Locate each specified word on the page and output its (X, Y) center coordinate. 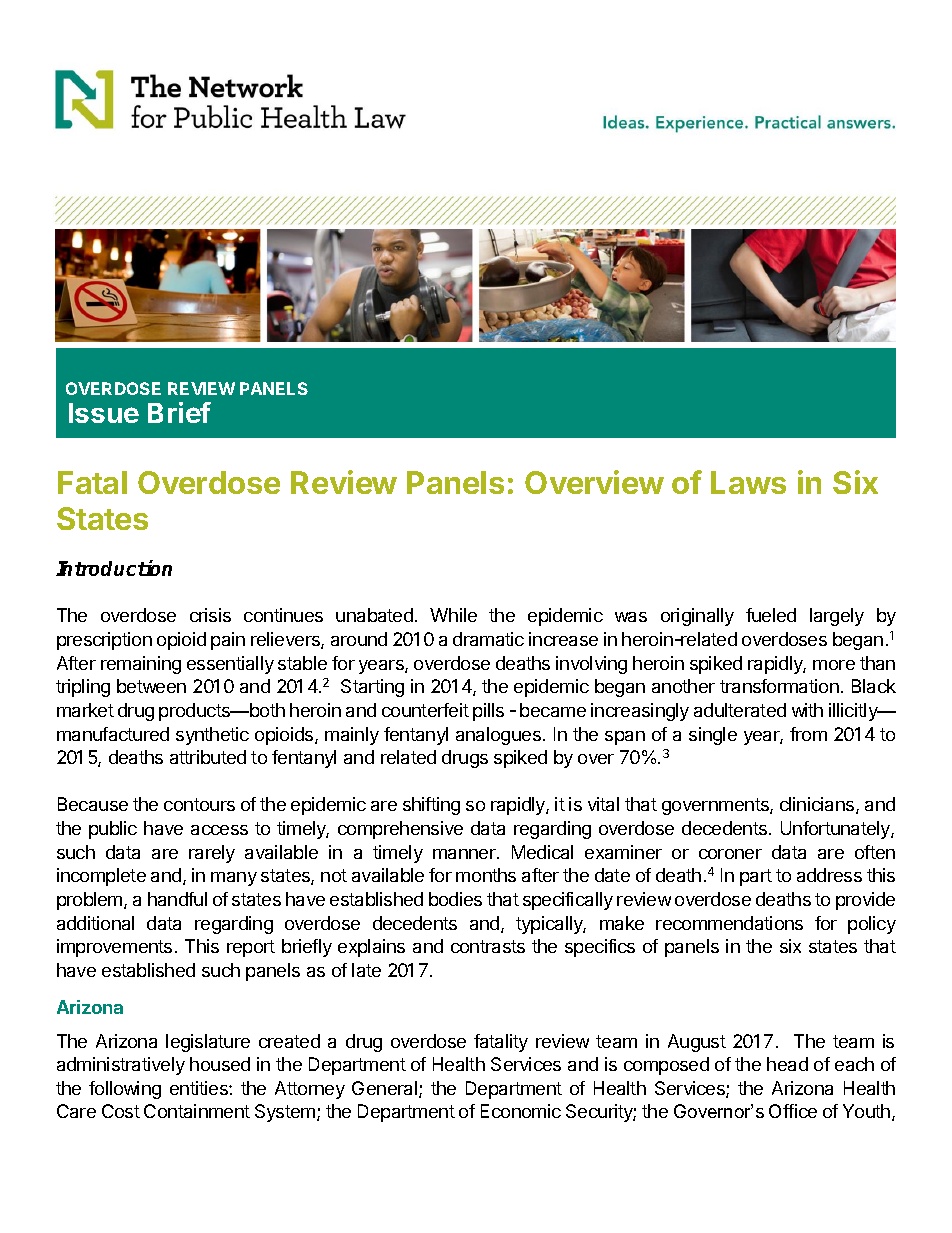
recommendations (729, 923)
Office (793, 1111)
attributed (208, 757)
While (453, 615)
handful (177, 899)
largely (837, 617)
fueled (771, 615)
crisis (210, 615)
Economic (521, 1111)
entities (200, 1088)
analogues (498, 736)
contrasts (488, 946)
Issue (104, 413)
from (808, 734)
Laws (748, 482)
